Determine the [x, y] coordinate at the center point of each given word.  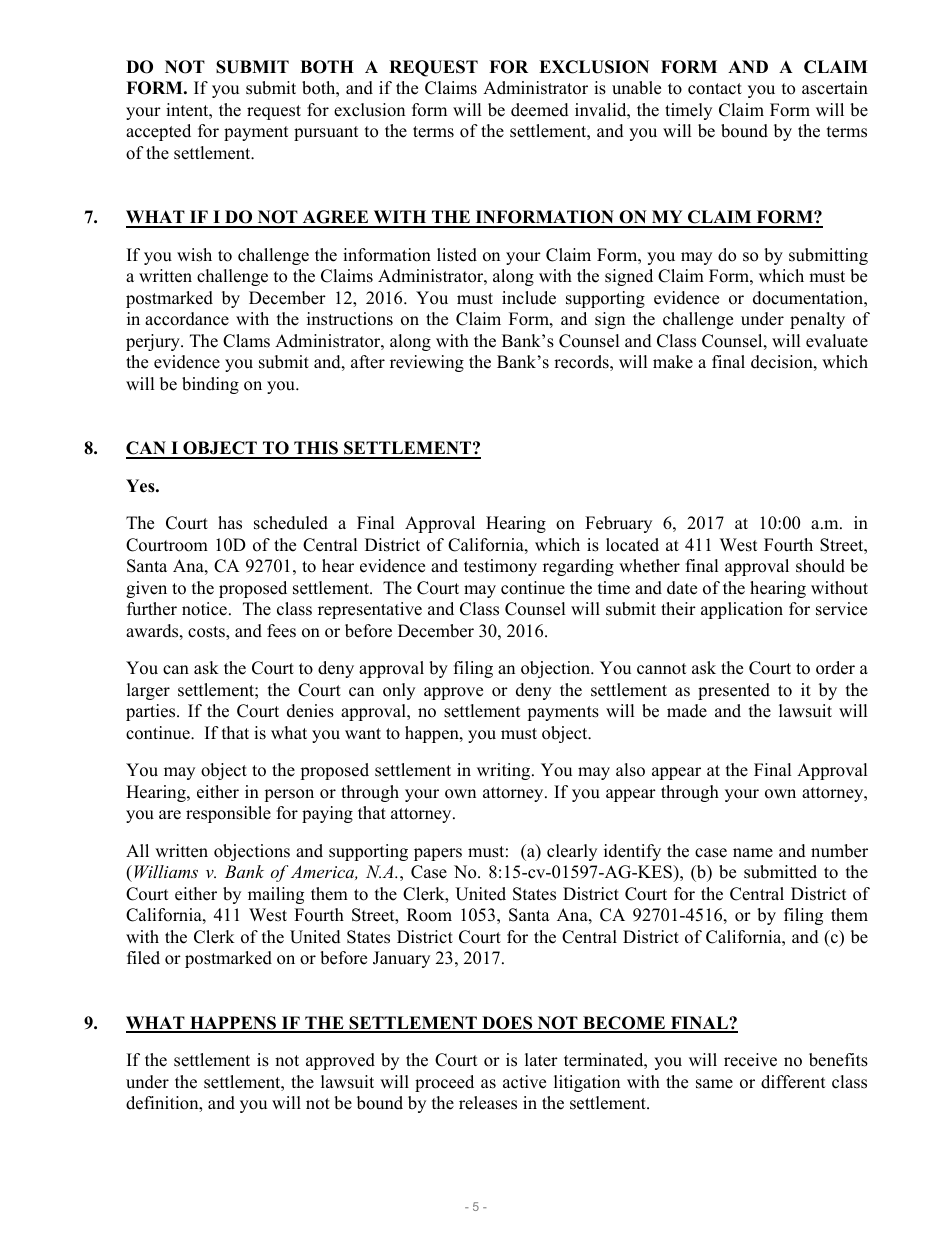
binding [210, 385]
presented [734, 691]
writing [505, 771]
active [524, 1082]
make [673, 362]
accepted [158, 132]
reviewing [427, 363]
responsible [228, 814]
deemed [540, 110]
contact [715, 89]
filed [143, 958]
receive [750, 1060]
